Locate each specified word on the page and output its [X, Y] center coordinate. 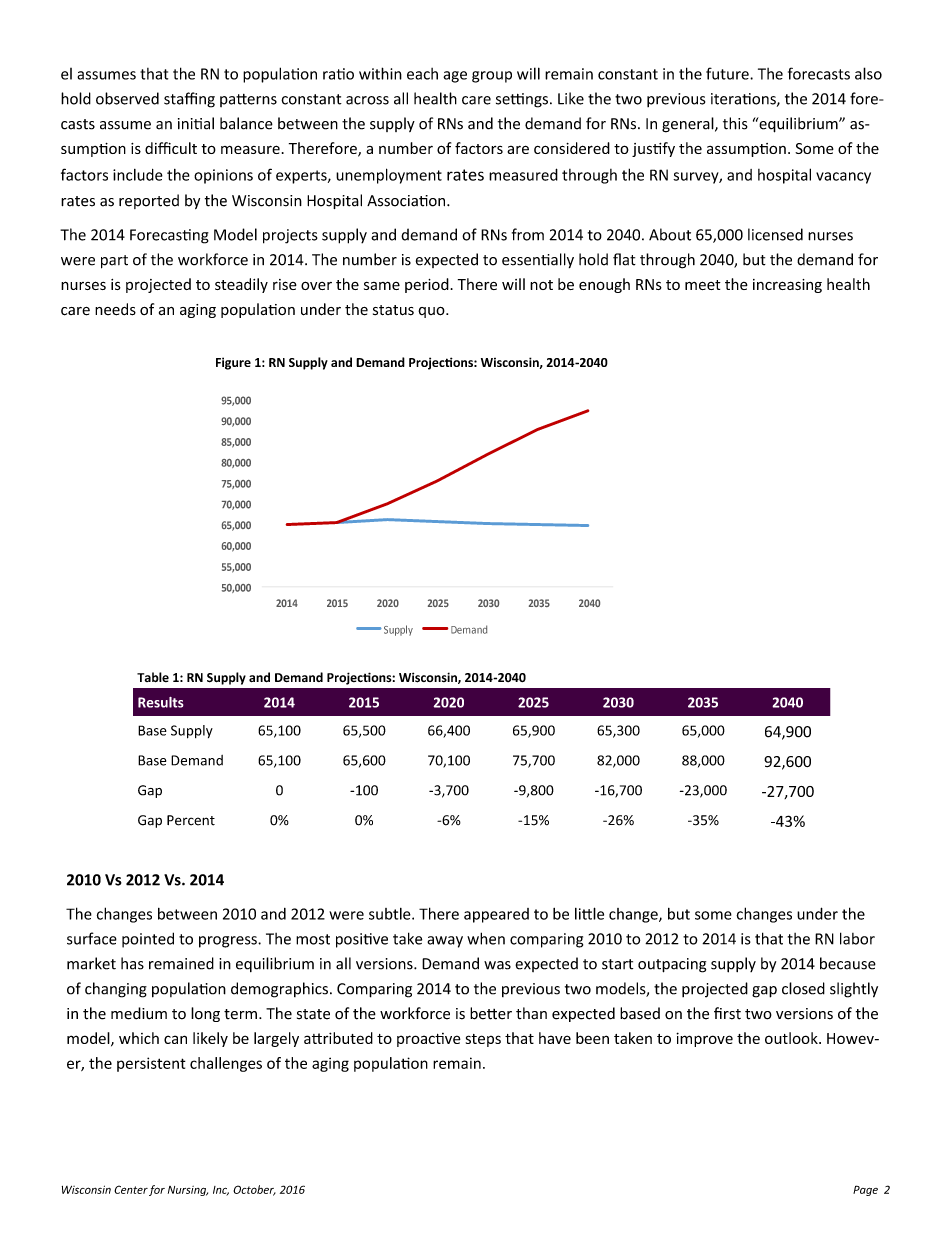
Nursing [188, 1191]
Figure [233, 363]
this [735, 123]
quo [432, 312]
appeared [496, 915]
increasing [787, 286]
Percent [191, 820]
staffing [189, 100]
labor [857, 938]
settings [522, 100]
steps [483, 1040]
